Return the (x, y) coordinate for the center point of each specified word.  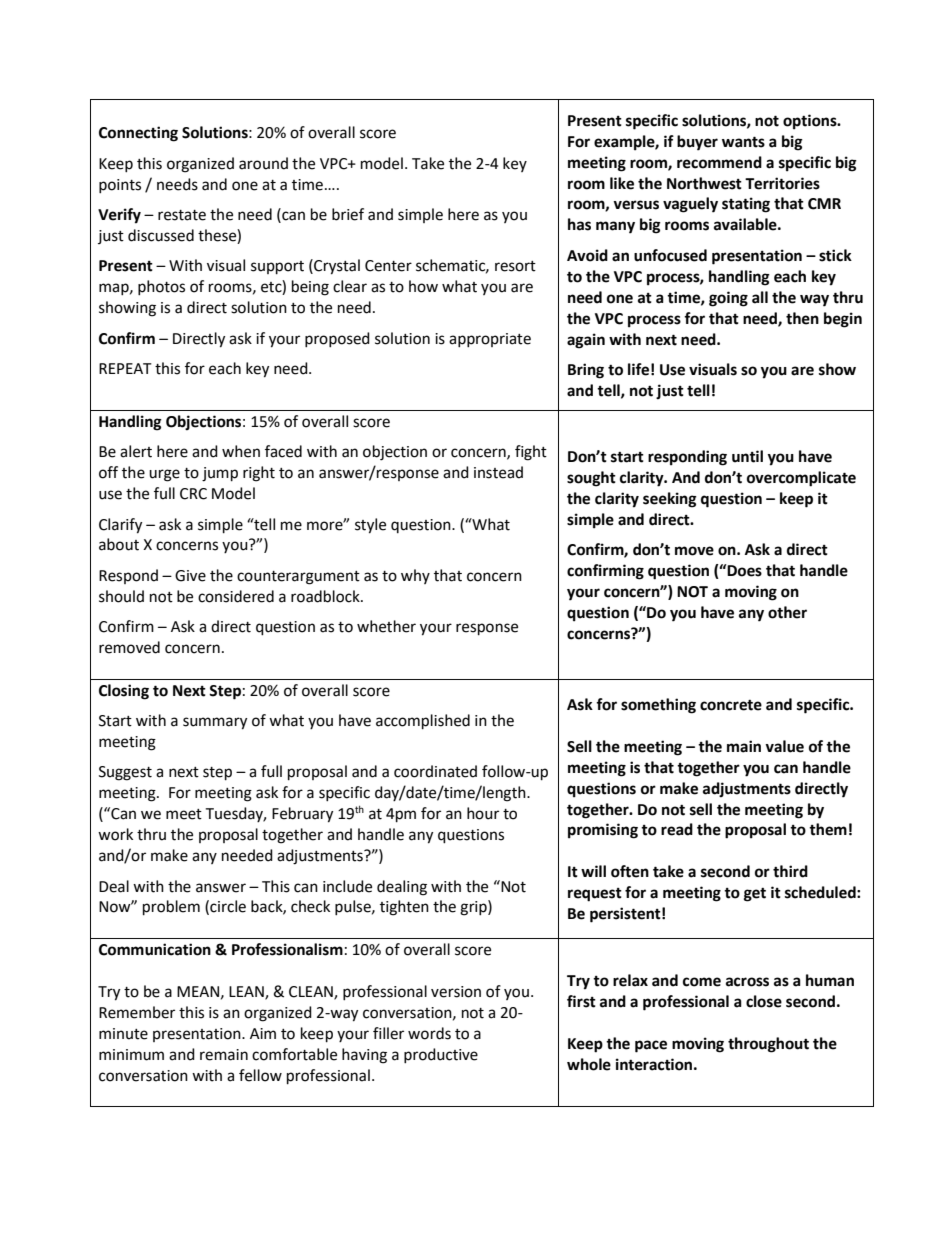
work (115, 834)
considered (236, 596)
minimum (131, 1055)
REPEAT (125, 368)
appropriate (490, 340)
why (415, 576)
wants (743, 142)
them (828, 829)
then (802, 318)
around (263, 163)
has (579, 224)
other (787, 612)
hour (483, 813)
